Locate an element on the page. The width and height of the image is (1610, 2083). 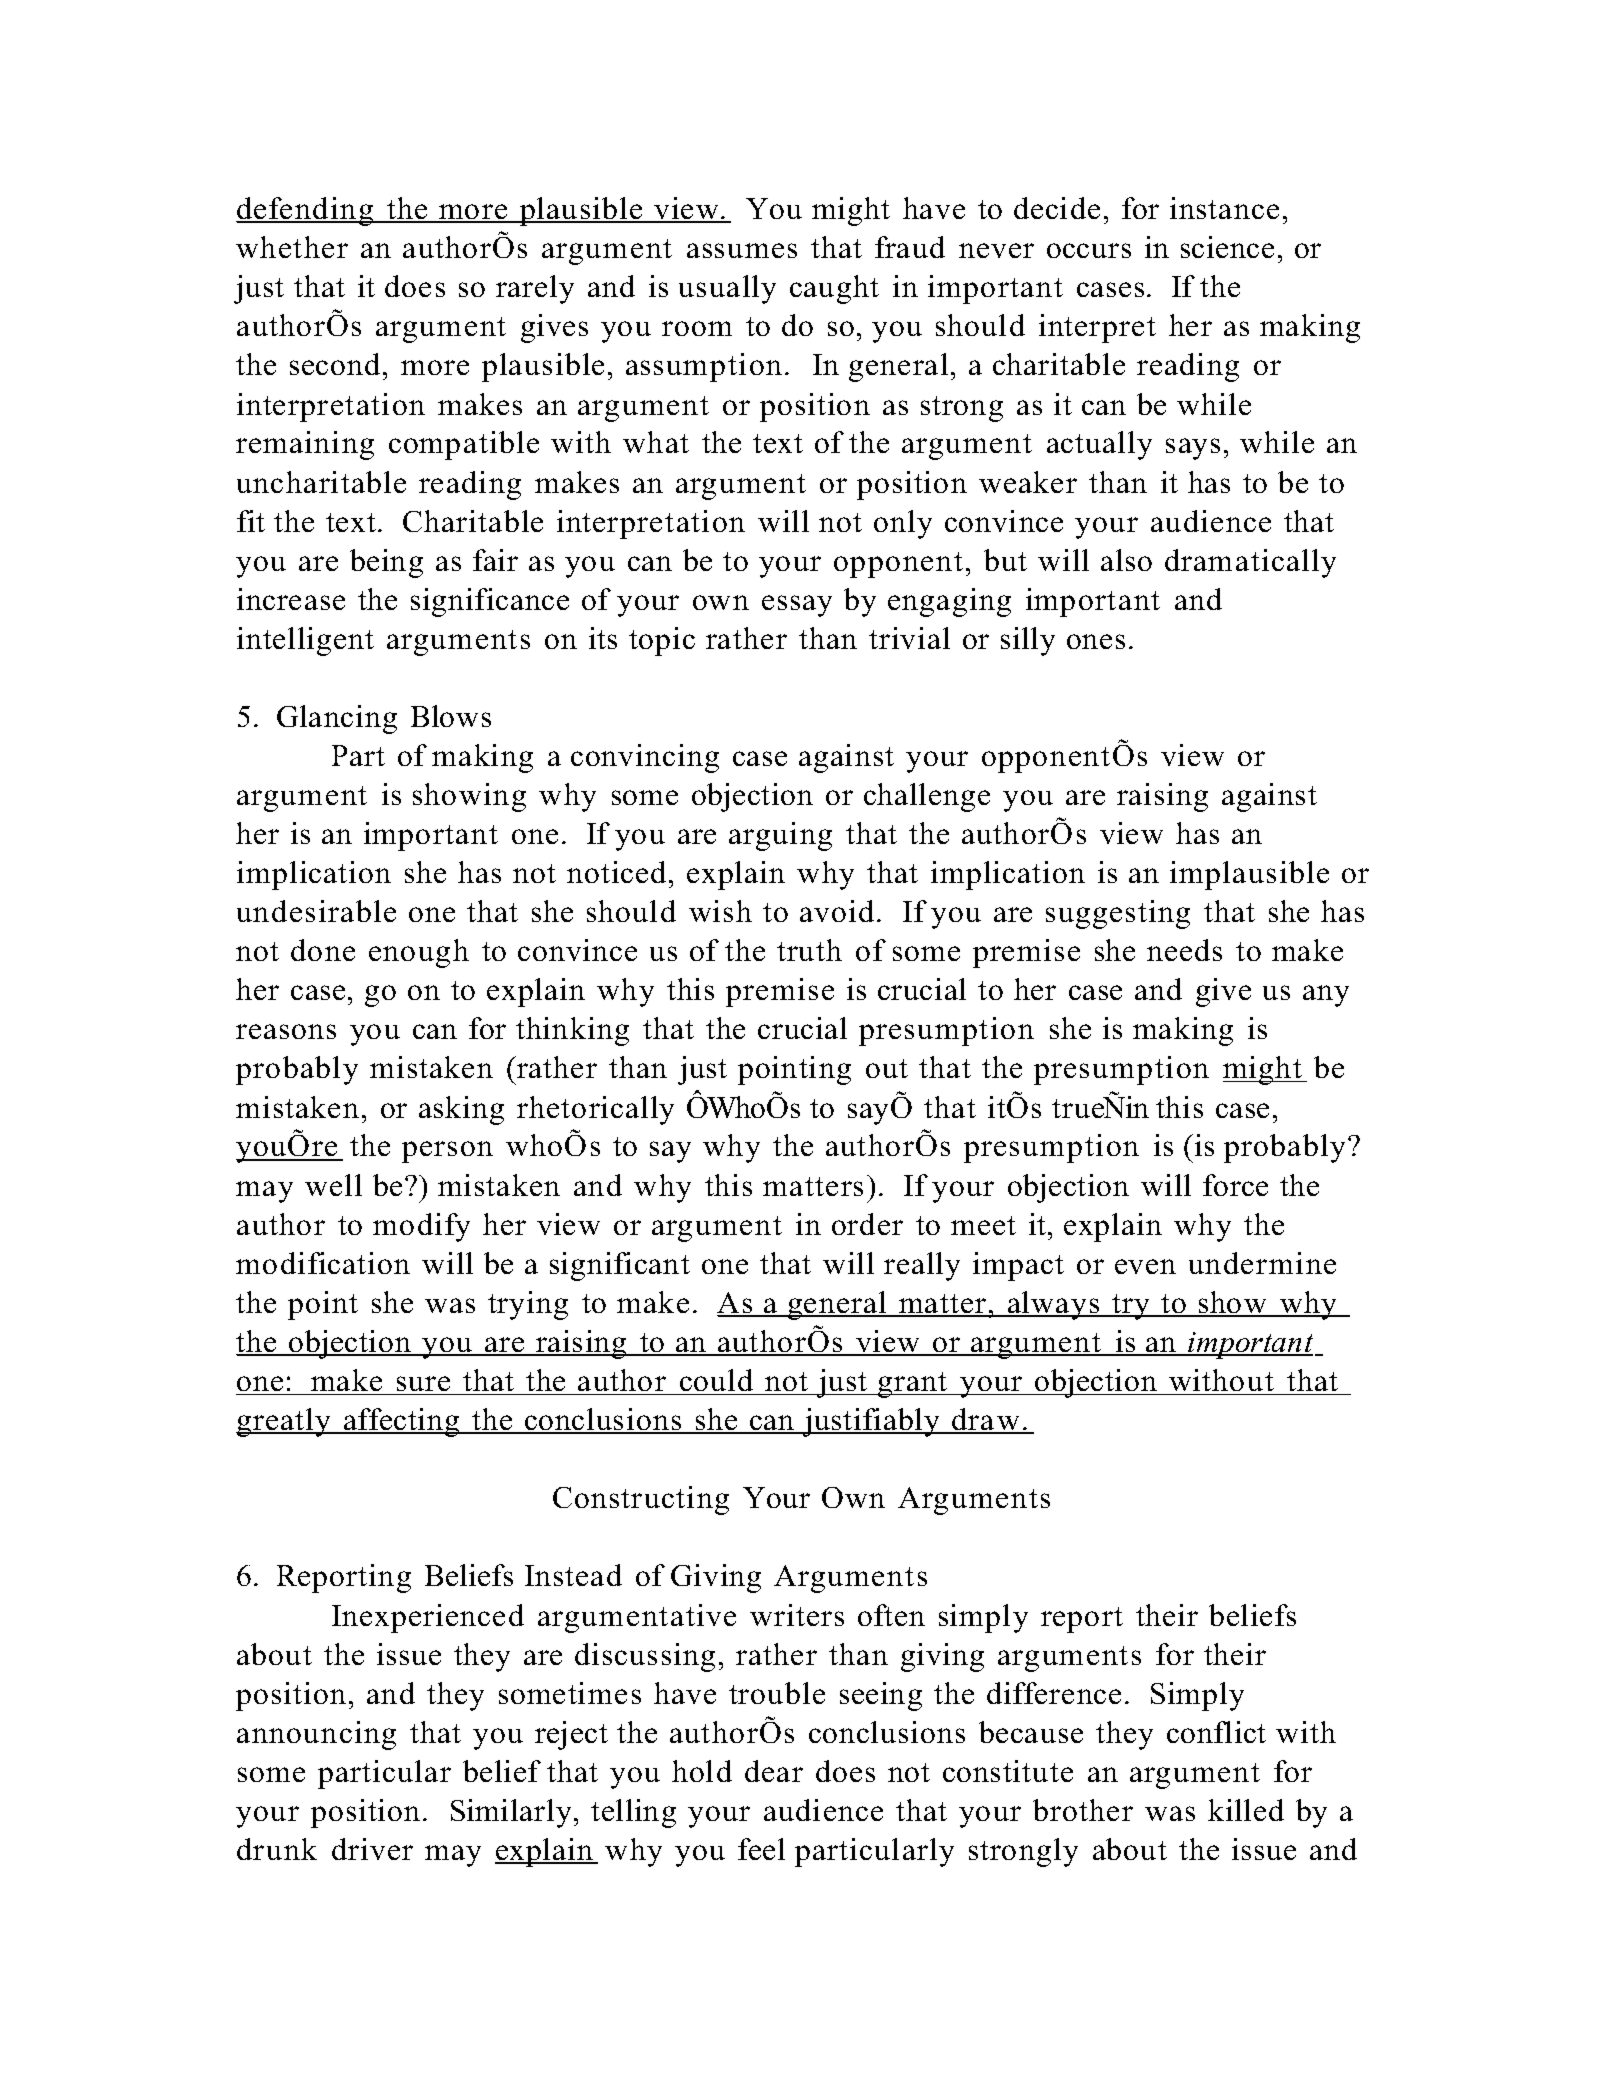
reasons is located at coordinates (286, 1031).
